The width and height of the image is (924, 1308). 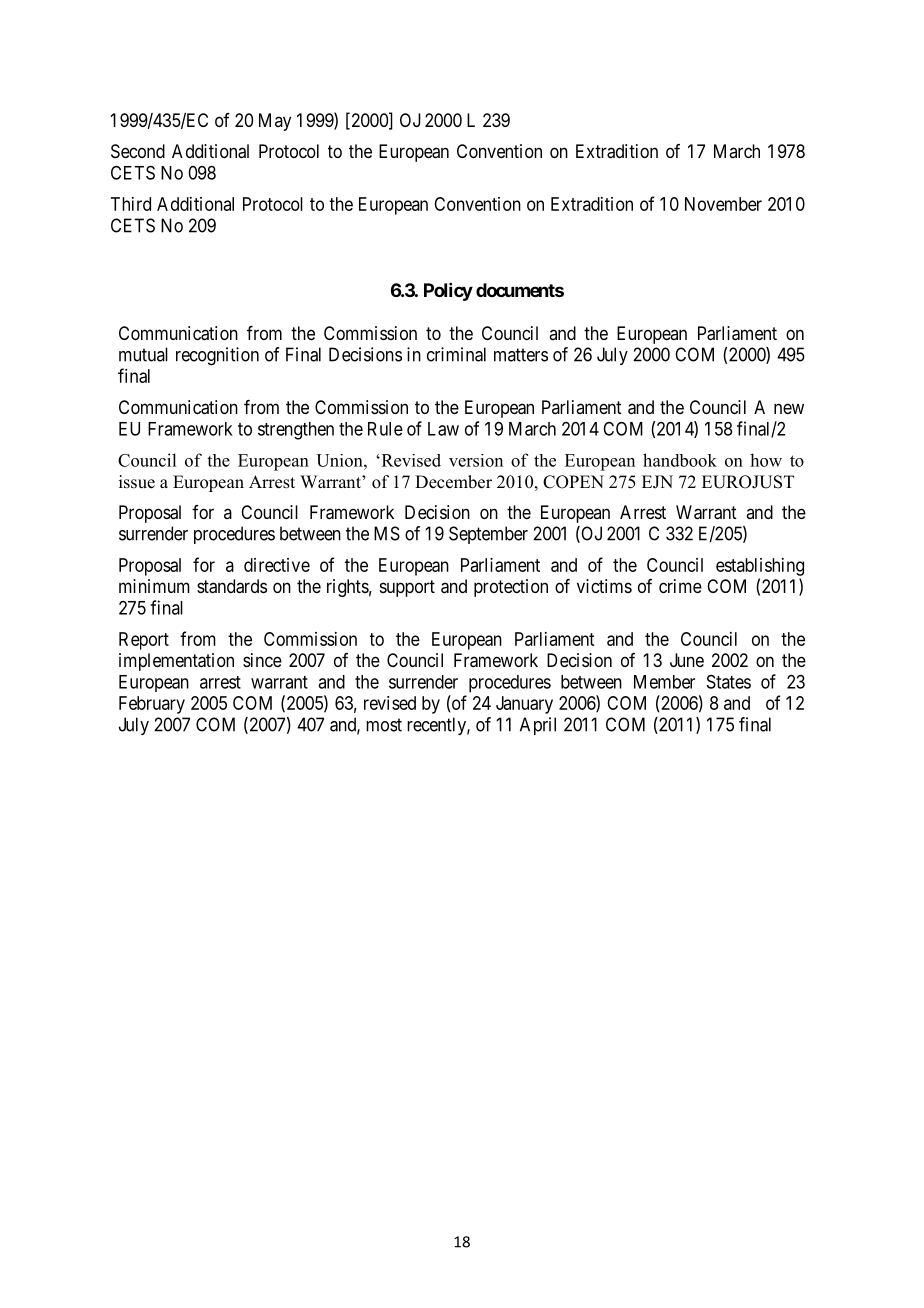 What do you see at coordinates (217, 356) in the image?
I see `recognition` at bounding box center [217, 356].
